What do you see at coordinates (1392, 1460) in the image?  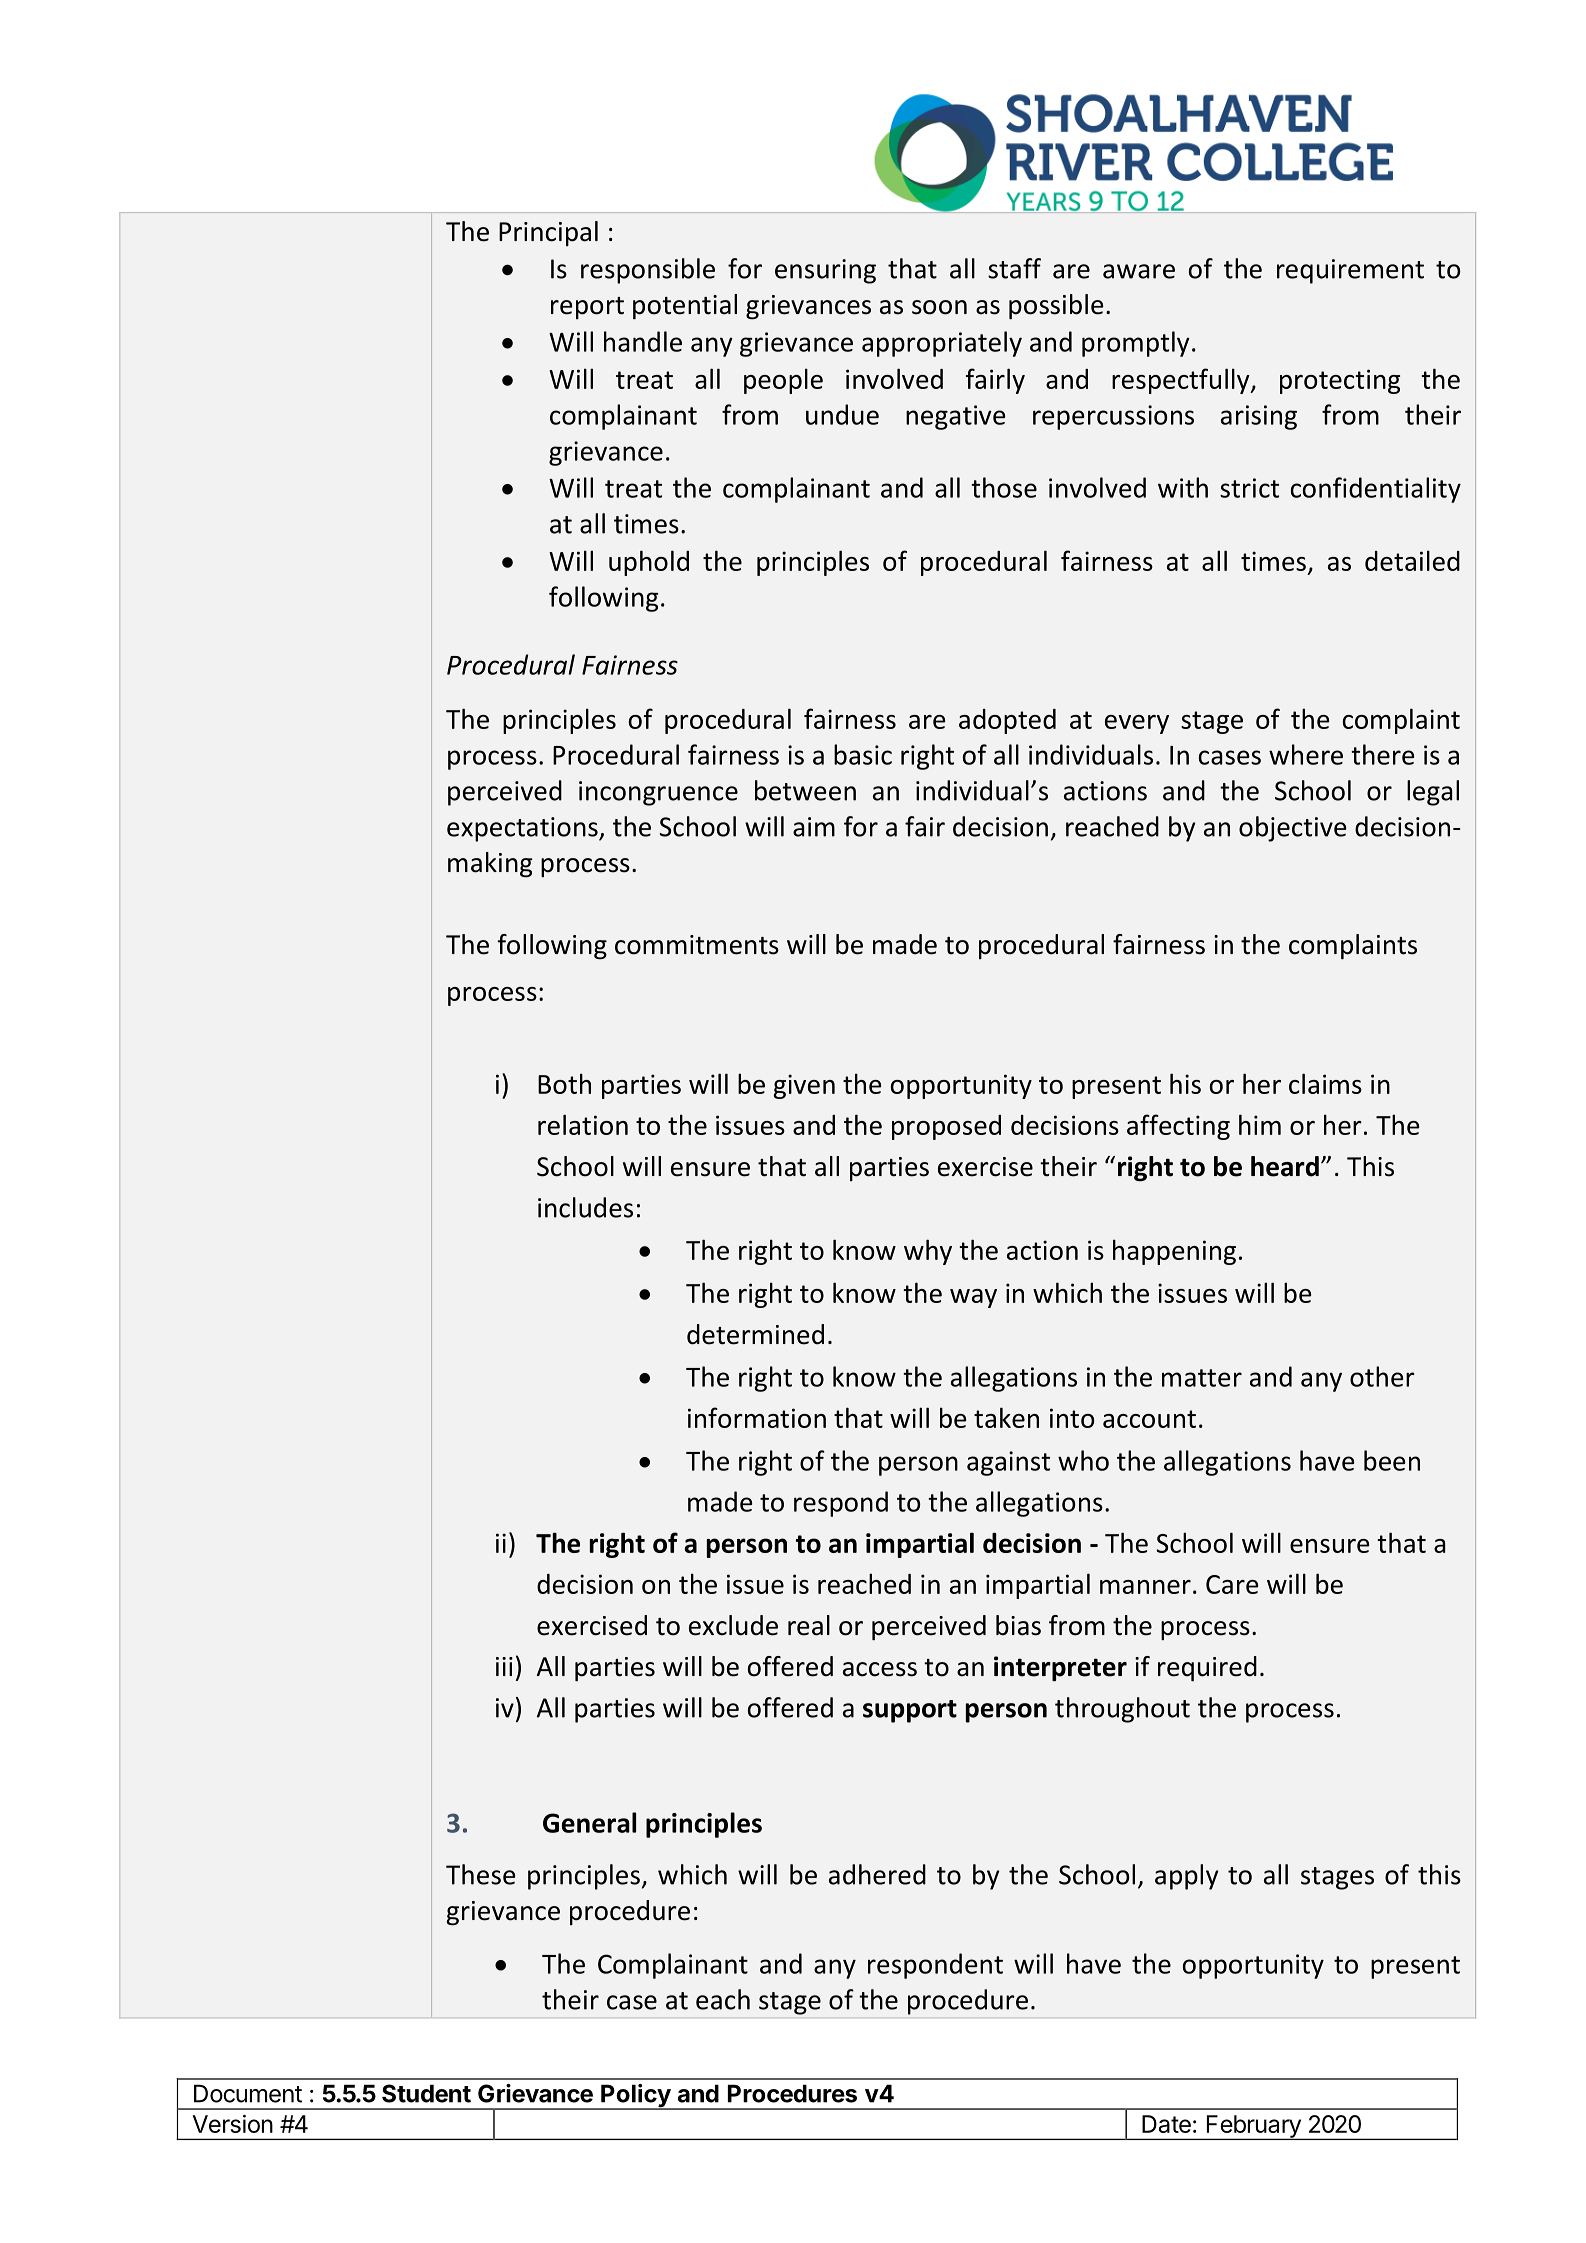 I see `been` at bounding box center [1392, 1460].
